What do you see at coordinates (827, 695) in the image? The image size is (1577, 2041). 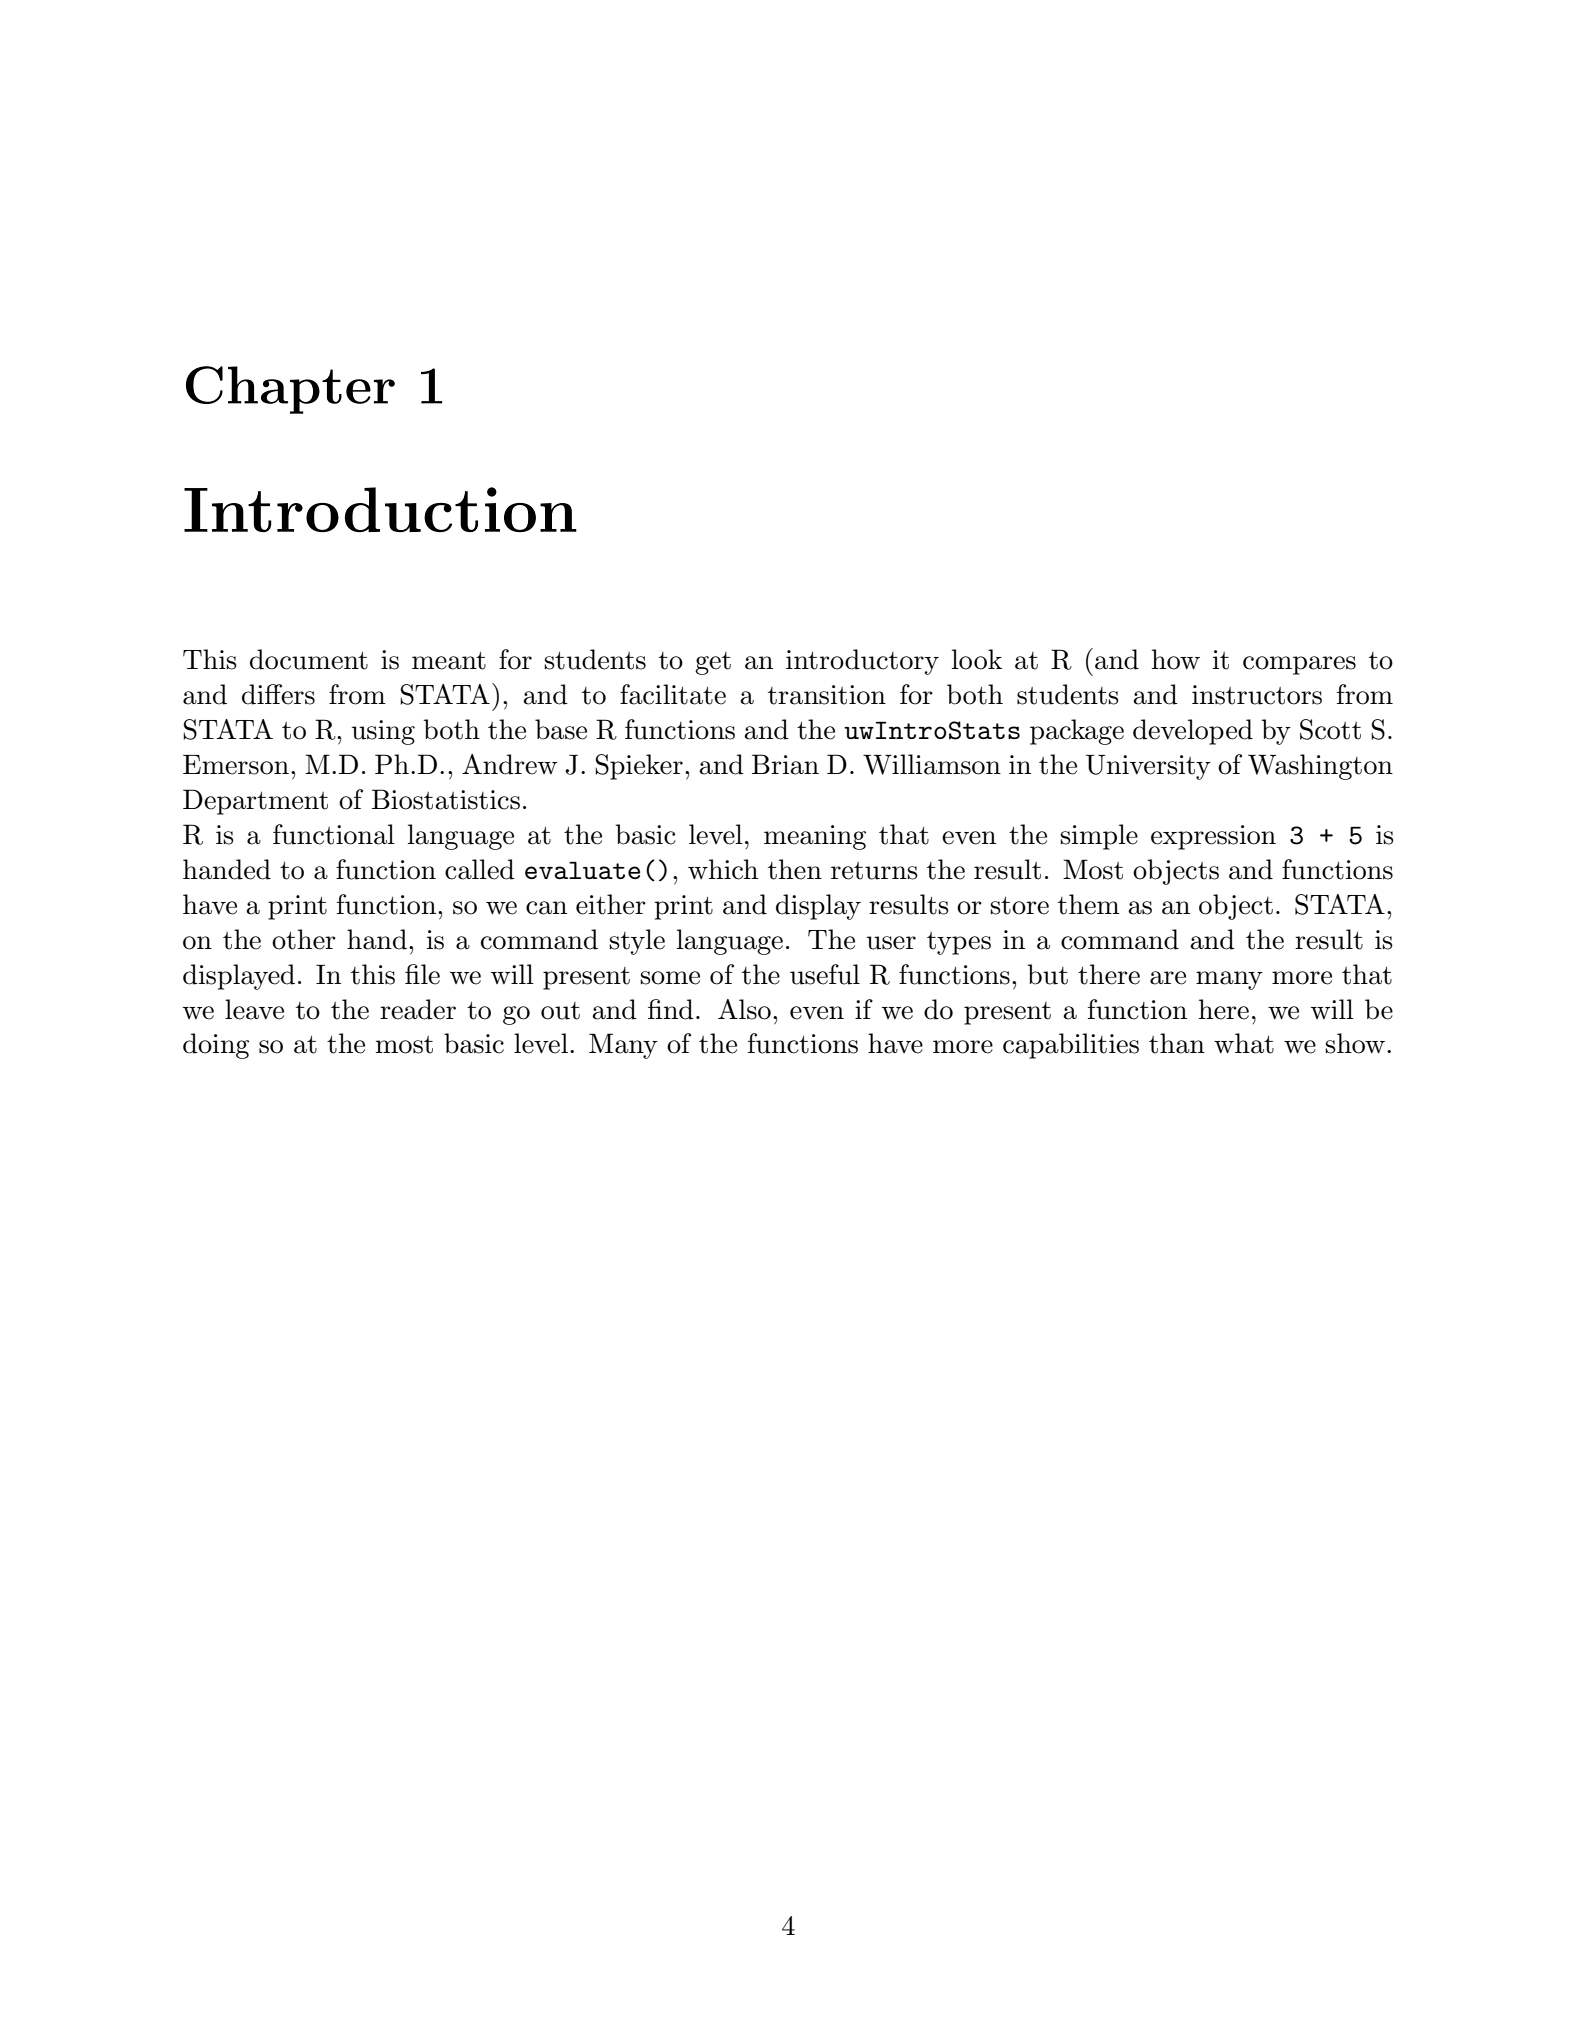 I see `transition` at bounding box center [827, 695].
